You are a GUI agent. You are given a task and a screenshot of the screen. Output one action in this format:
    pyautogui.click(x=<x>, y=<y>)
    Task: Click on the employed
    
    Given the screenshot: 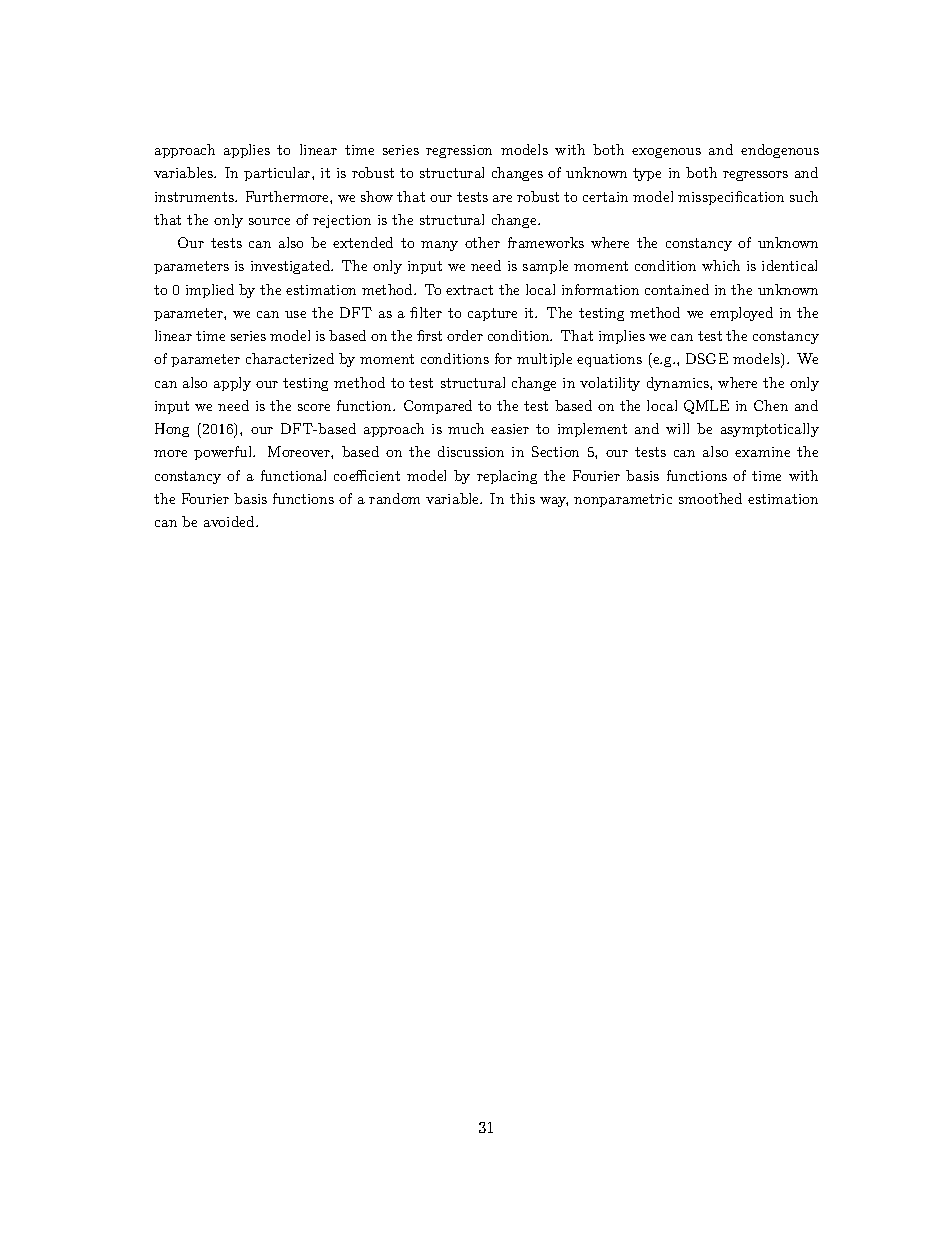 What is the action you would take?
    pyautogui.click(x=741, y=314)
